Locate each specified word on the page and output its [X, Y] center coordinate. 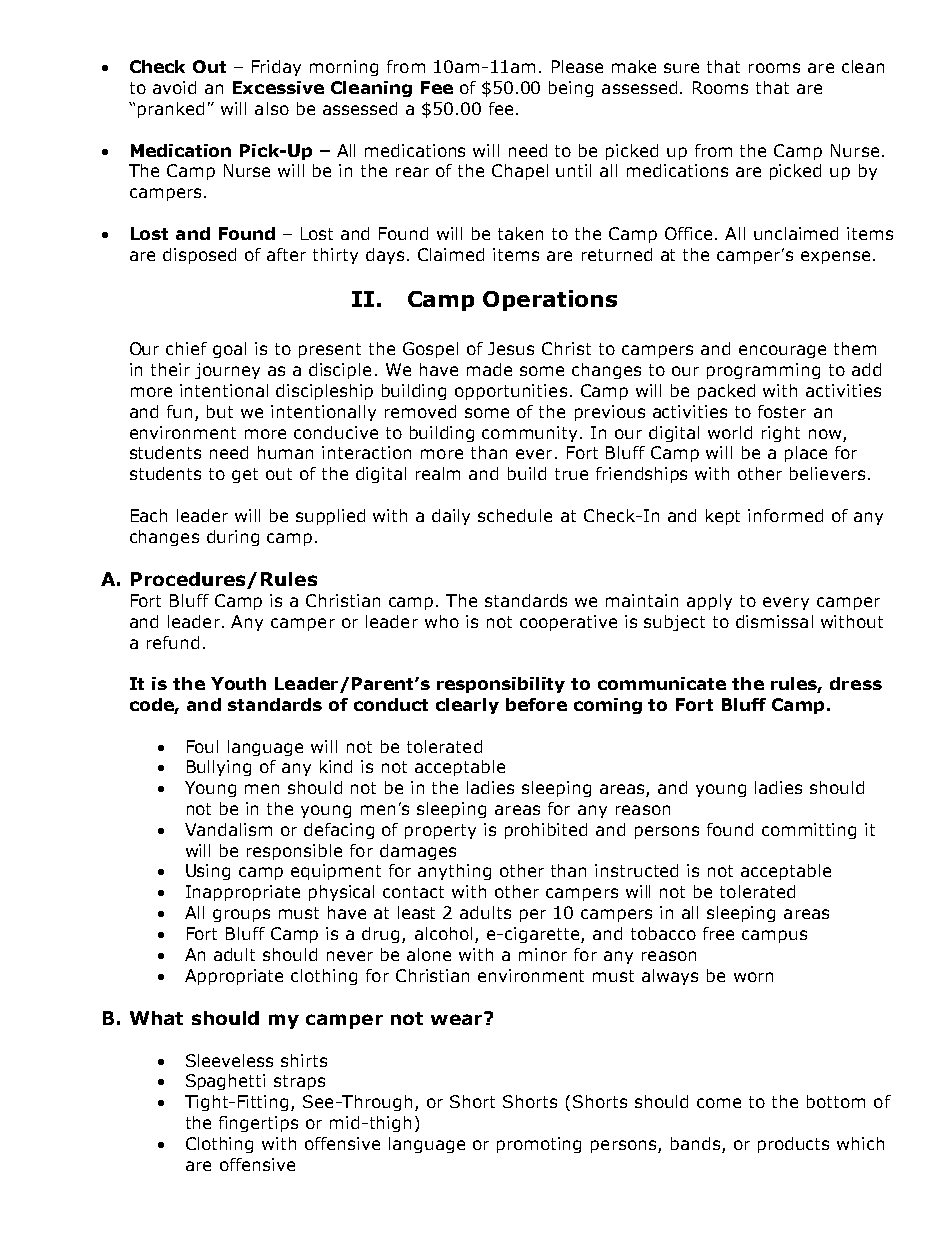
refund [173, 642]
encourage [782, 351]
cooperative [568, 623]
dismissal [774, 621]
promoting [539, 1145]
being [571, 89]
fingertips [258, 1124]
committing [809, 831]
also [272, 108]
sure [681, 68]
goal [229, 350]
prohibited [546, 831]
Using [208, 872]
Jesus [511, 348]
